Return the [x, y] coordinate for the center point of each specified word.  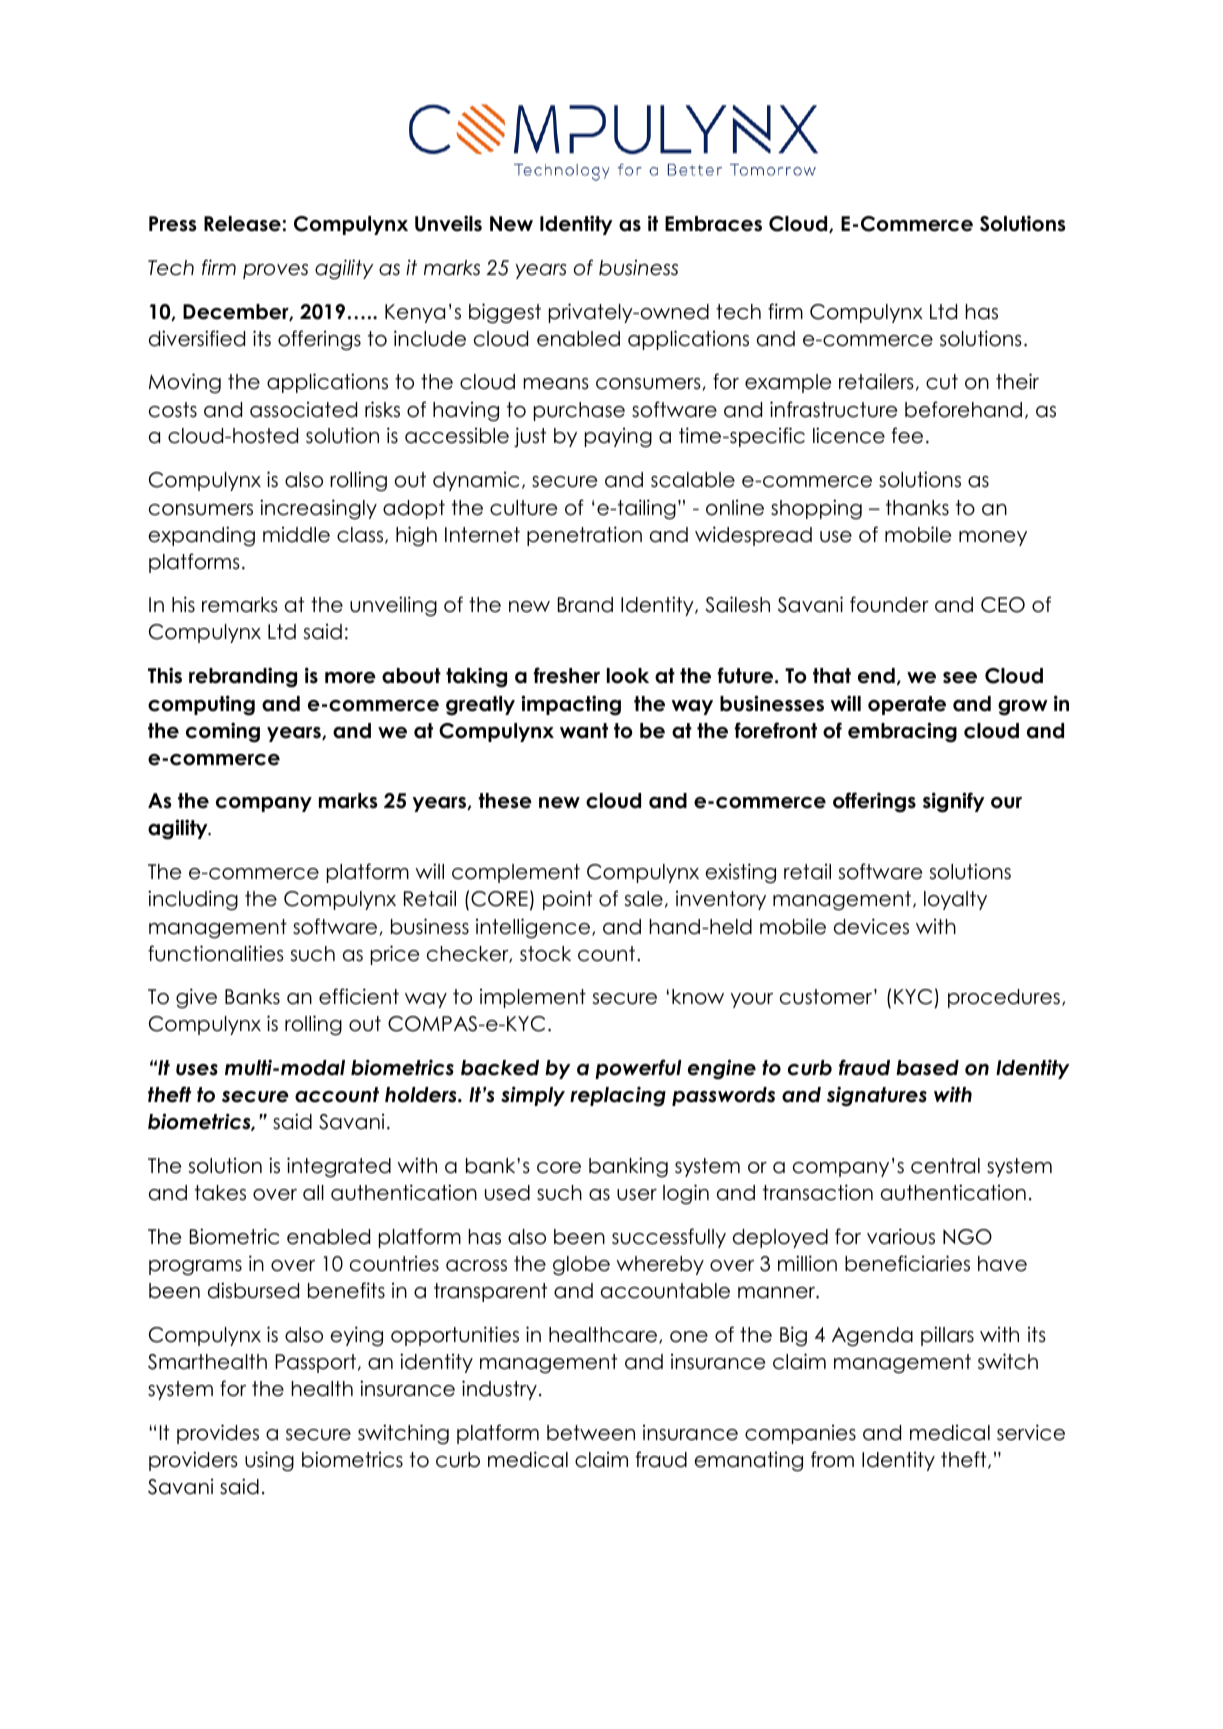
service [1031, 1432]
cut [942, 382]
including [193, 900]
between [591, 1433]
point [567, 900]
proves [275, 271]
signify [954, 802]
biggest [505, 313]
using [269, 1461]
